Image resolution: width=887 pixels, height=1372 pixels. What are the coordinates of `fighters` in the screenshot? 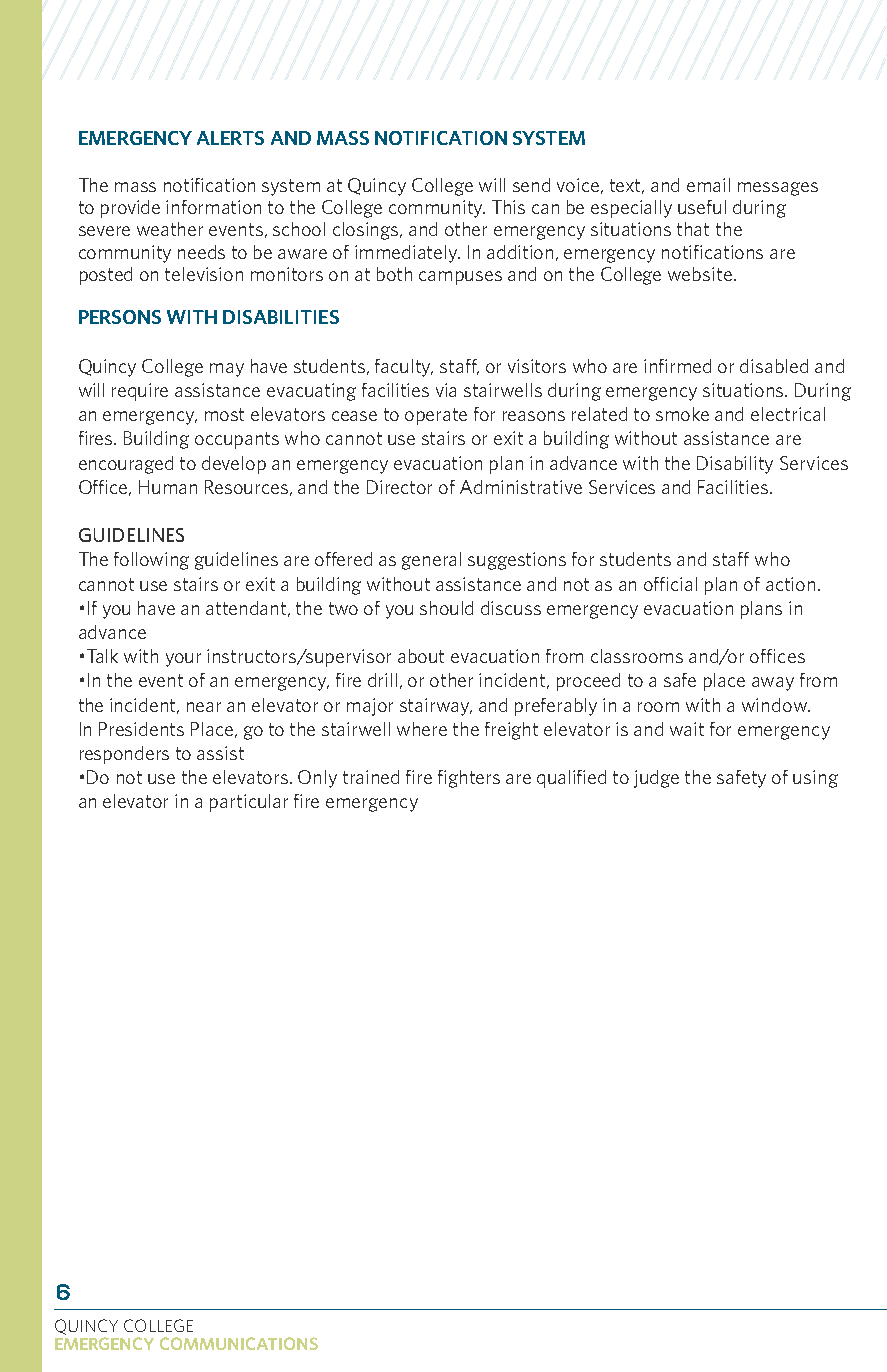 It's located at (469, 779).
